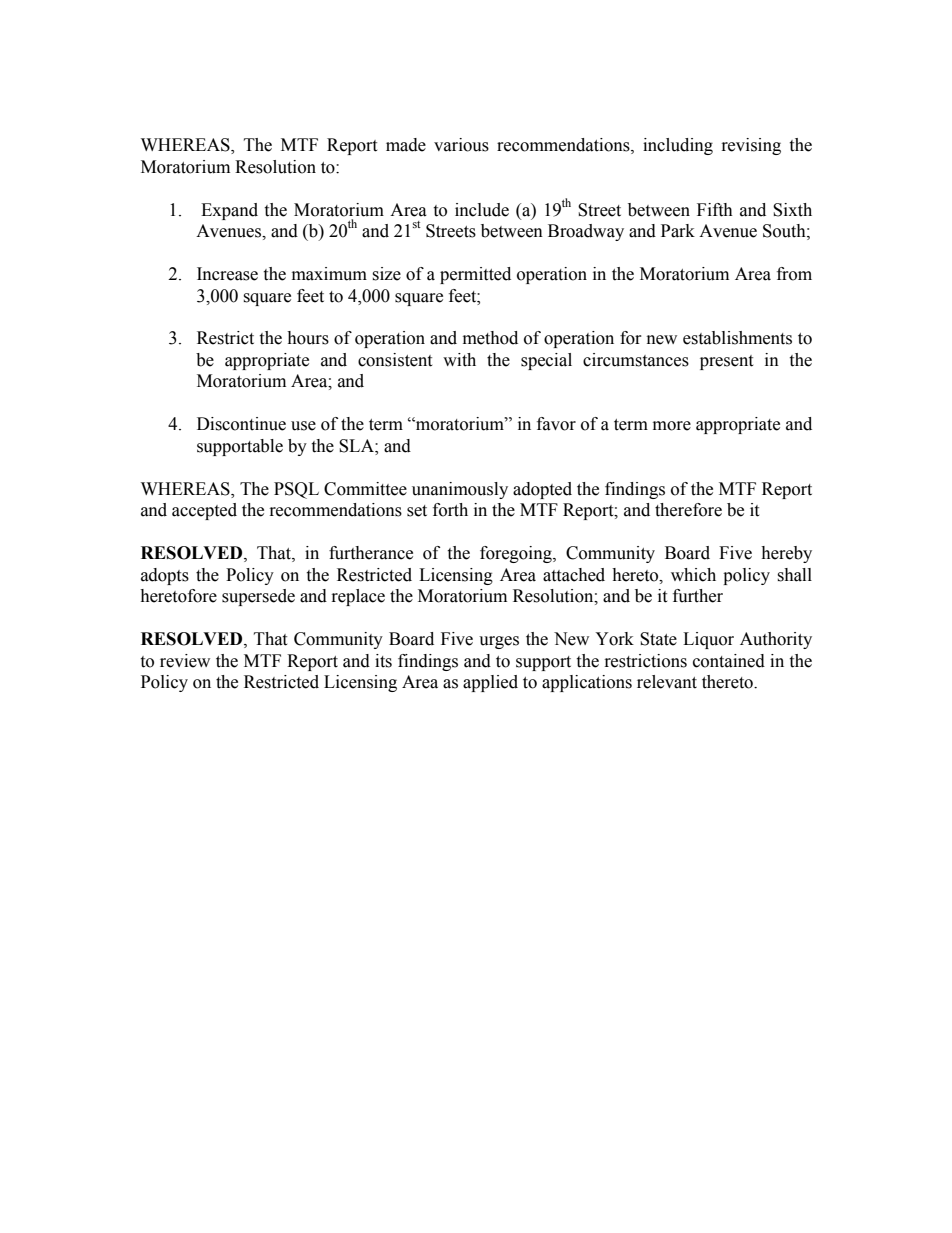 Image resolution: width=952 pixels, height=1233 pixels. Describe the element at coordinates (204, 511) in the screenshot. I see `accepted` at that location.
